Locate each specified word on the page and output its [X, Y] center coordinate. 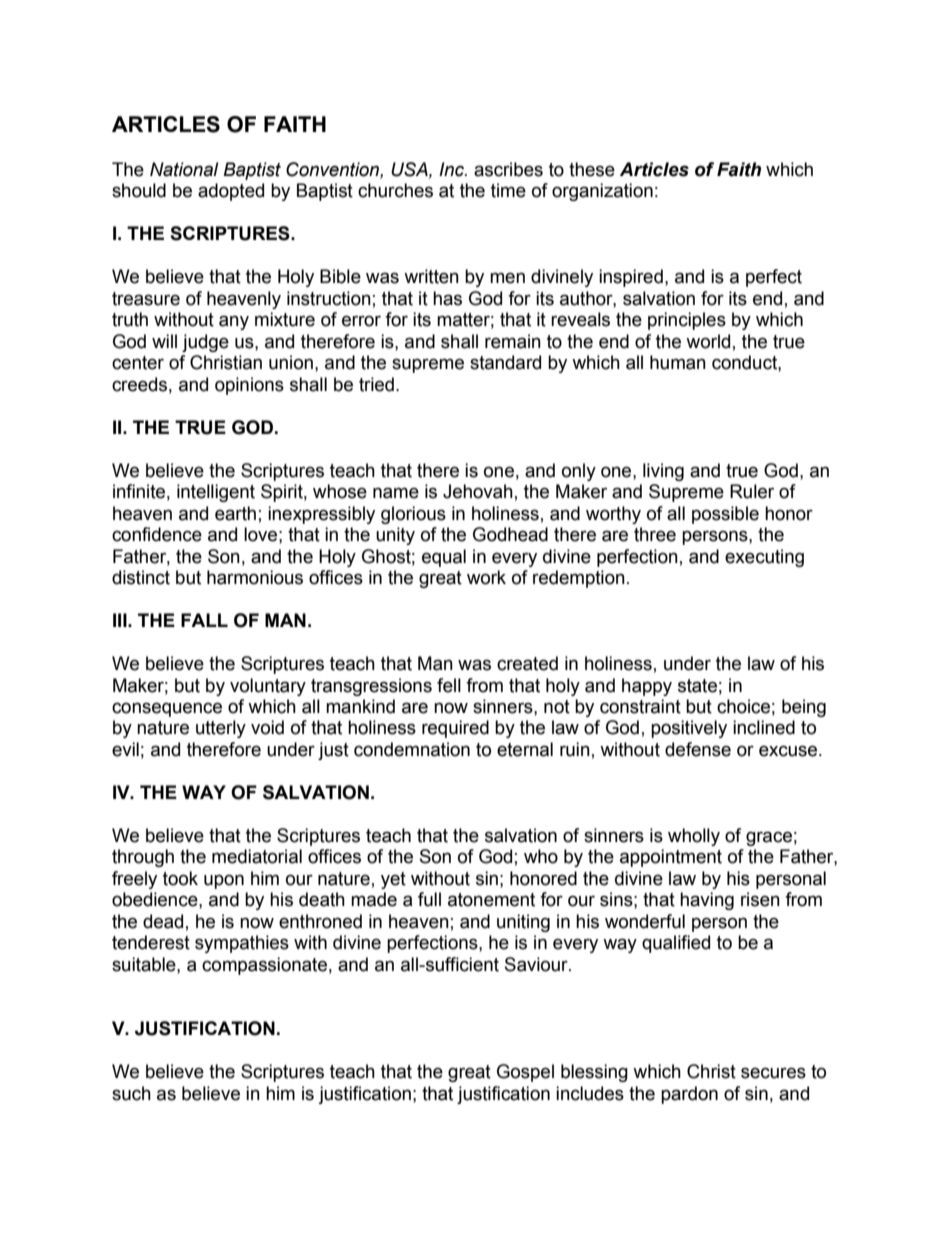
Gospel [525, 1073]
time [508, 190]
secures [773, 1073]
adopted [231, 192]
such [131, 1093]
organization [602, 192]
